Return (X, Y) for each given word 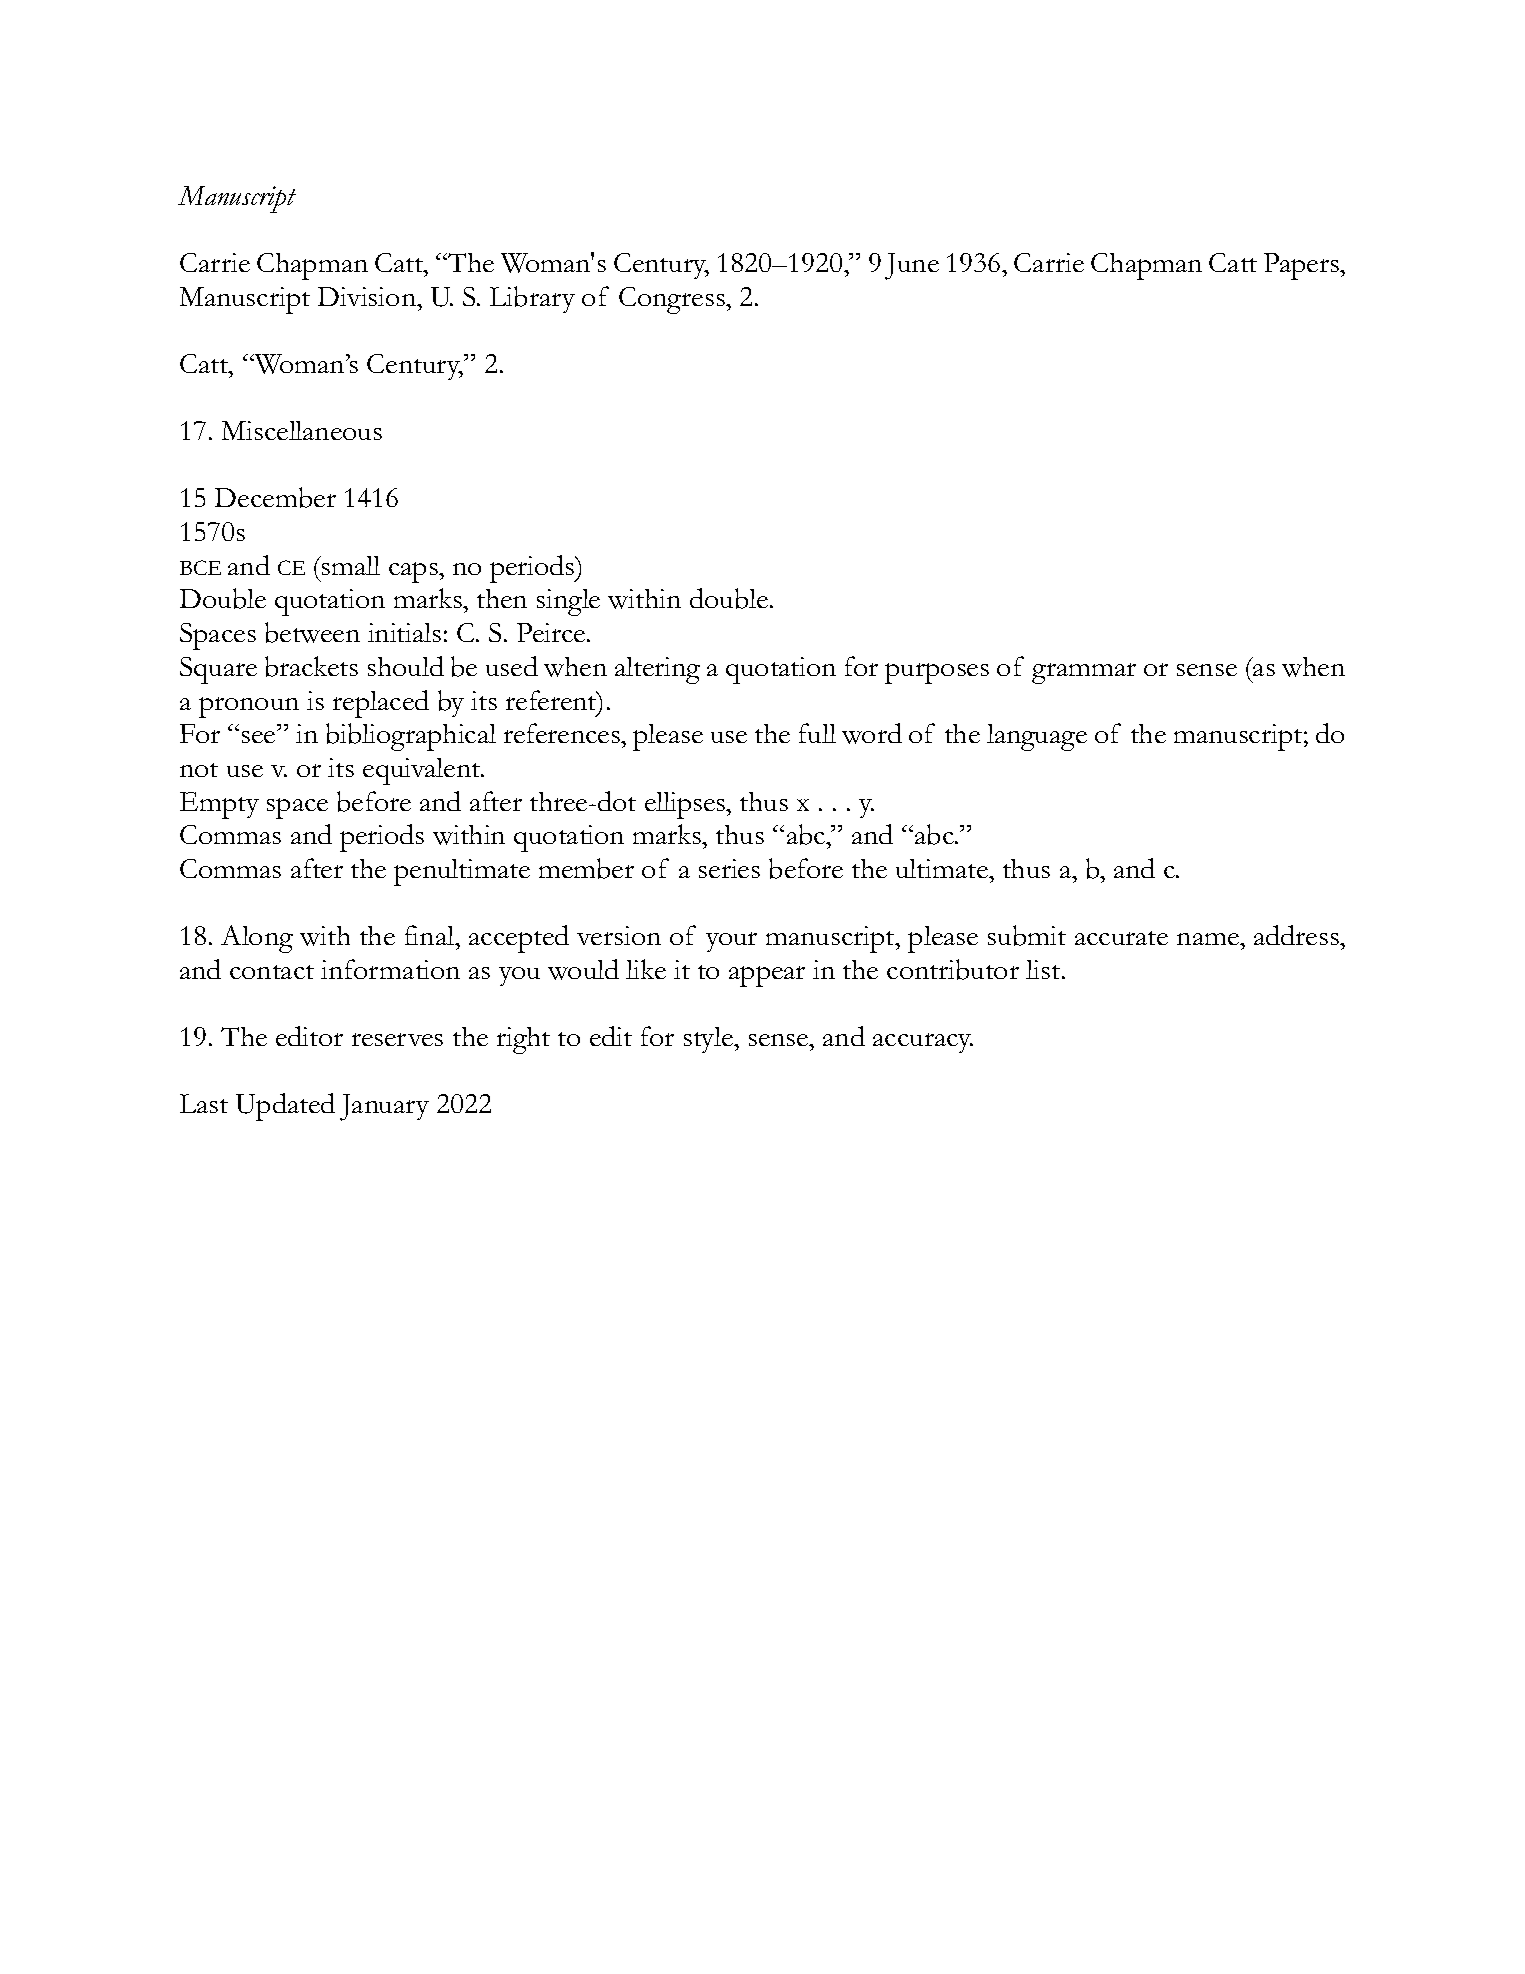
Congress (673, 300)
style (709, 1040)
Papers (1302, 266)
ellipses (686, 805)
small (350, 565)
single (568, 602)
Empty (219, 805)
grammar (1084, 673)
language (1037, 737)
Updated (285, 1107)
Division (368, 296)
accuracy (923, 1043)
